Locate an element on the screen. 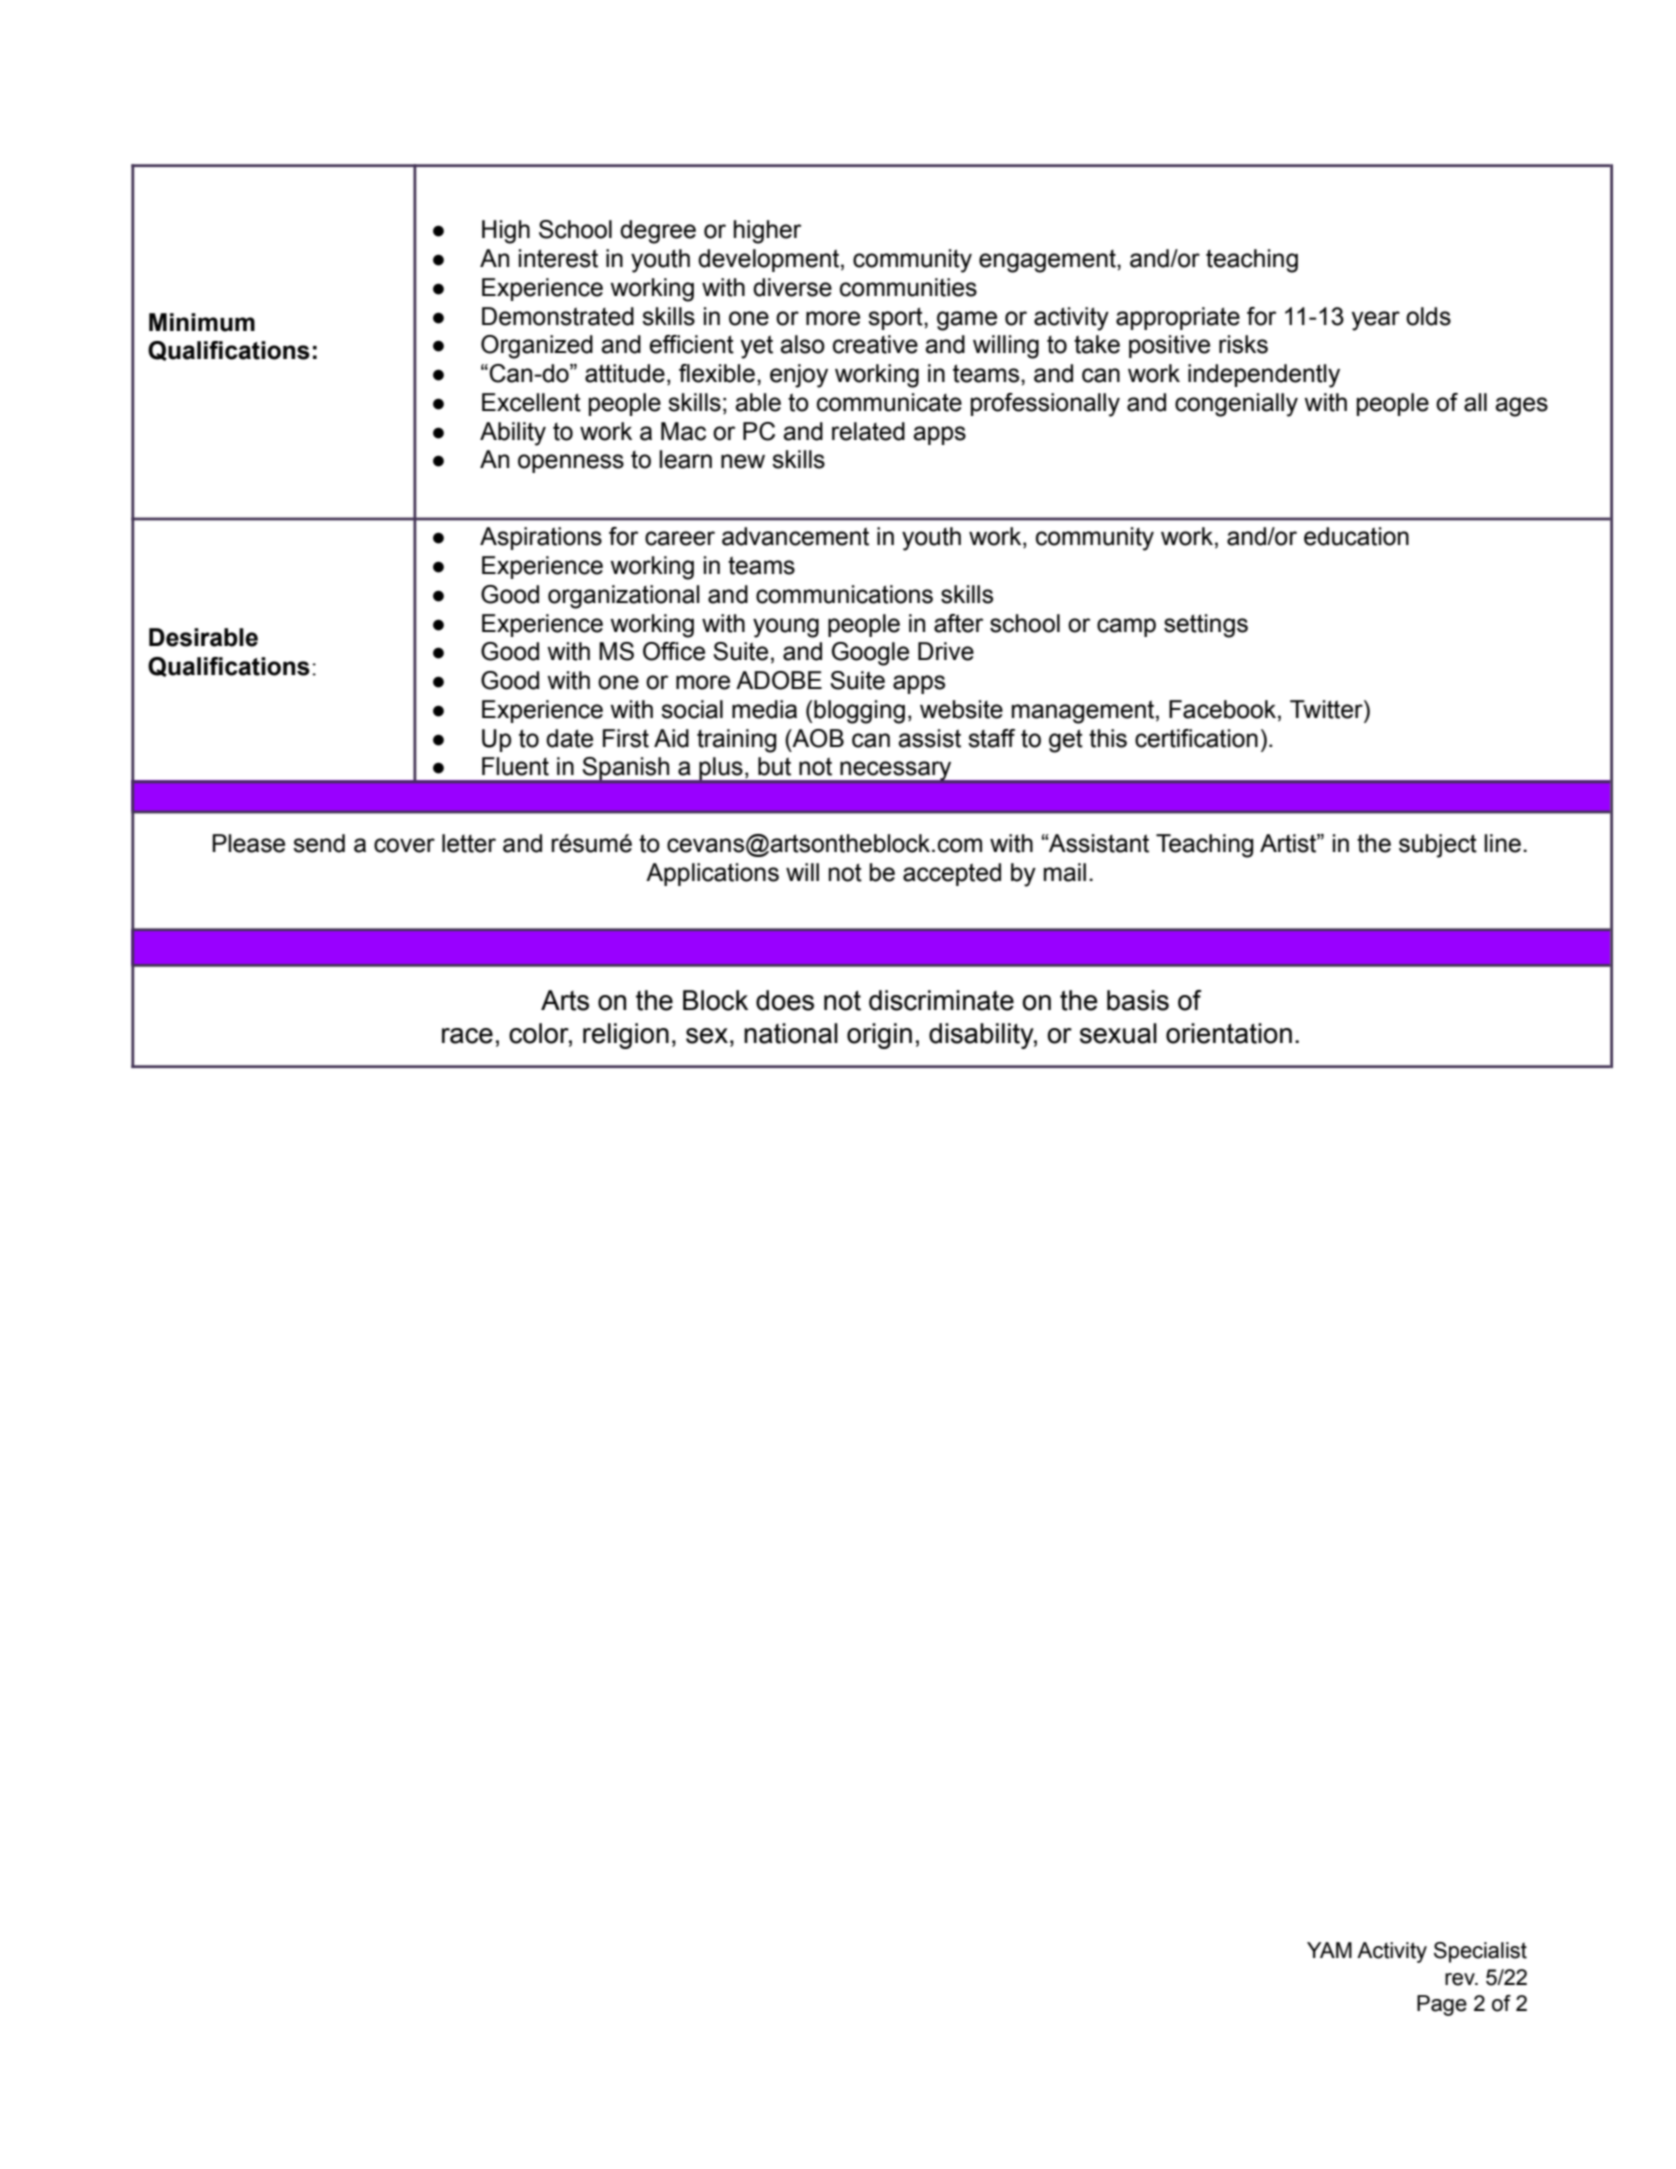 This screenshot has width=1676, height=2169. orientation is located at coordinates (1229, 1033).
